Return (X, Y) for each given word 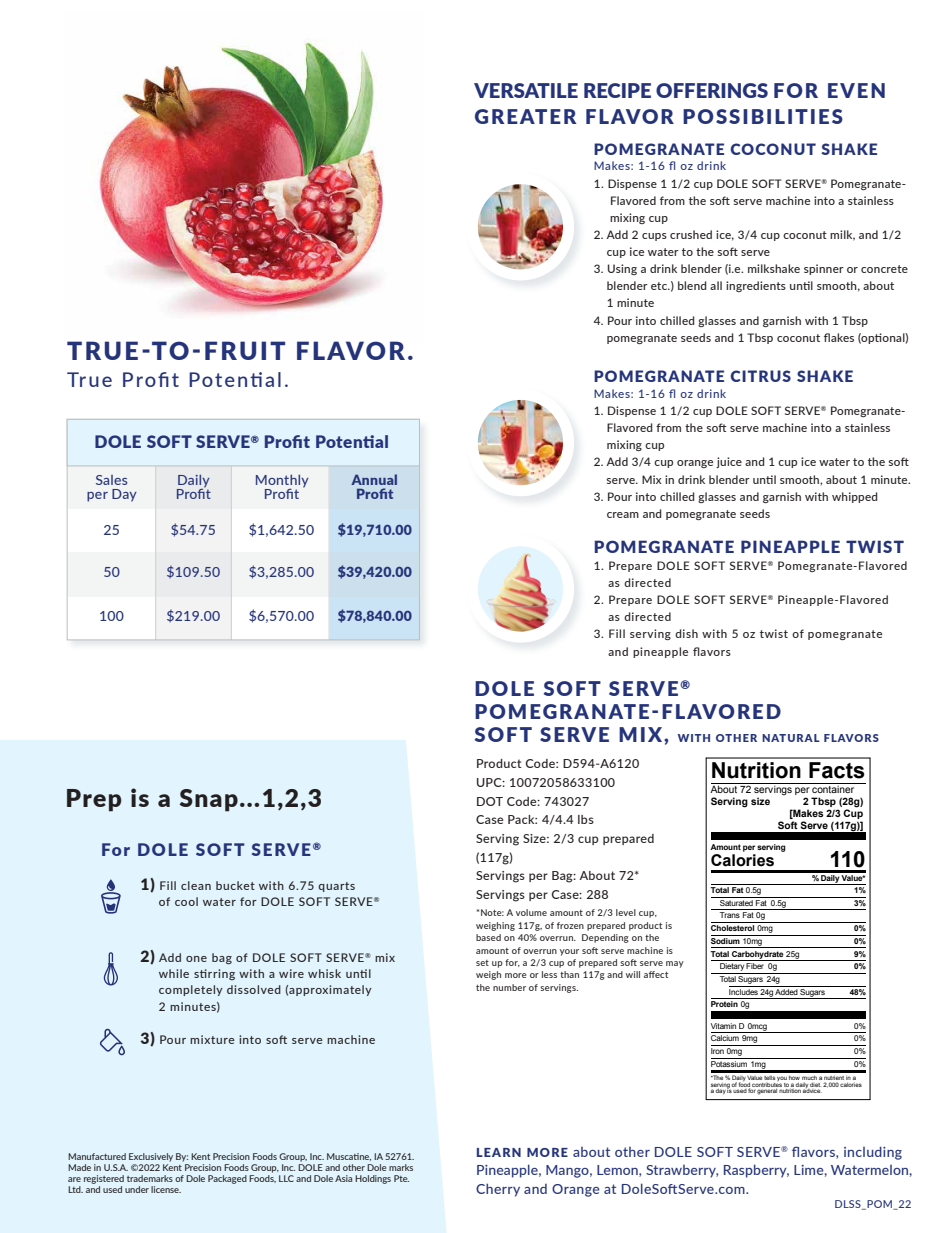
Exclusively (151, 1157)
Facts (837, 770)
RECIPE (617, 90)
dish (686, 633)
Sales (111, 480)
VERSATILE (526, 90)
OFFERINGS (712, 90)
